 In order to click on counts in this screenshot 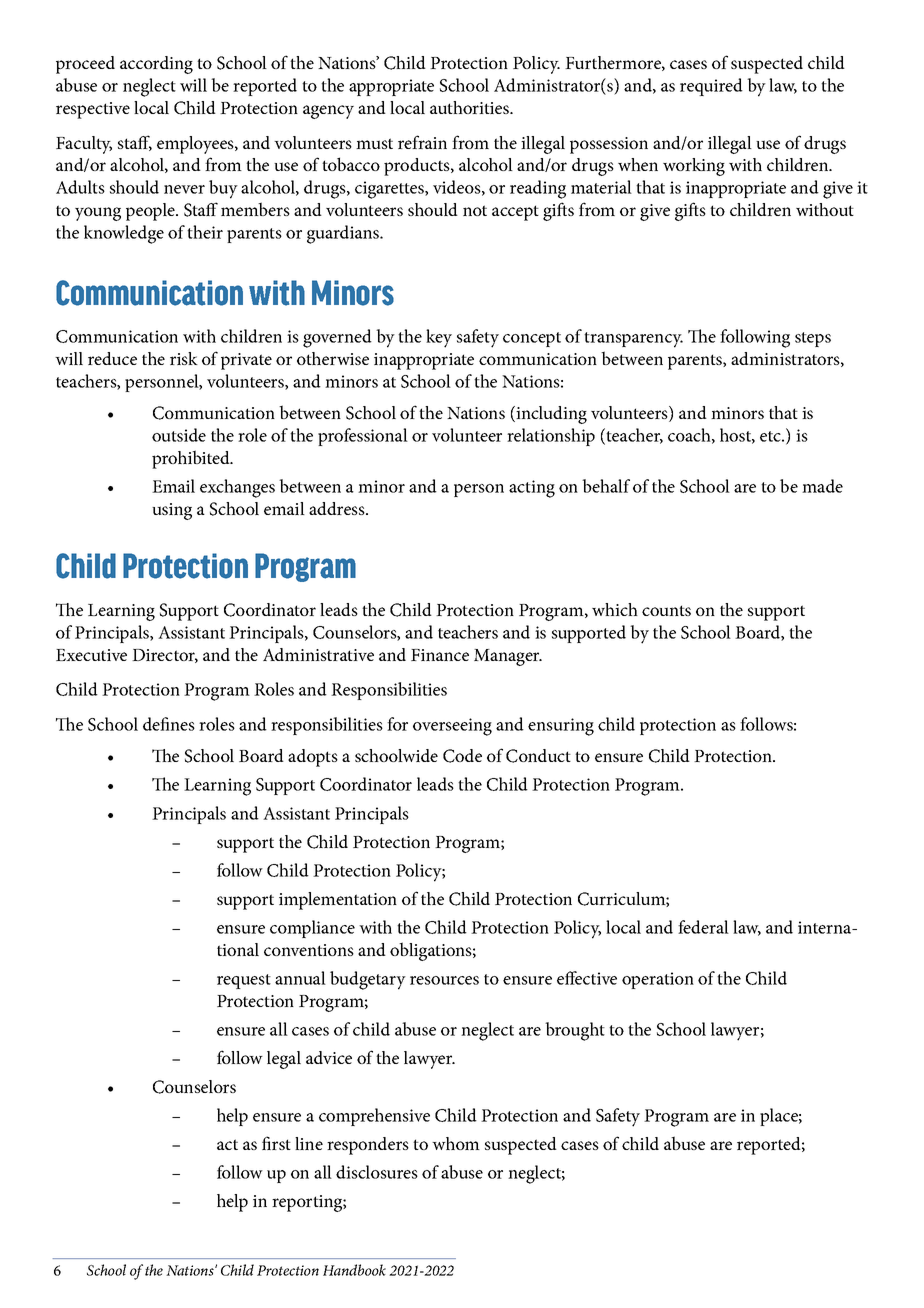, I will do `click(666, 610)`.
